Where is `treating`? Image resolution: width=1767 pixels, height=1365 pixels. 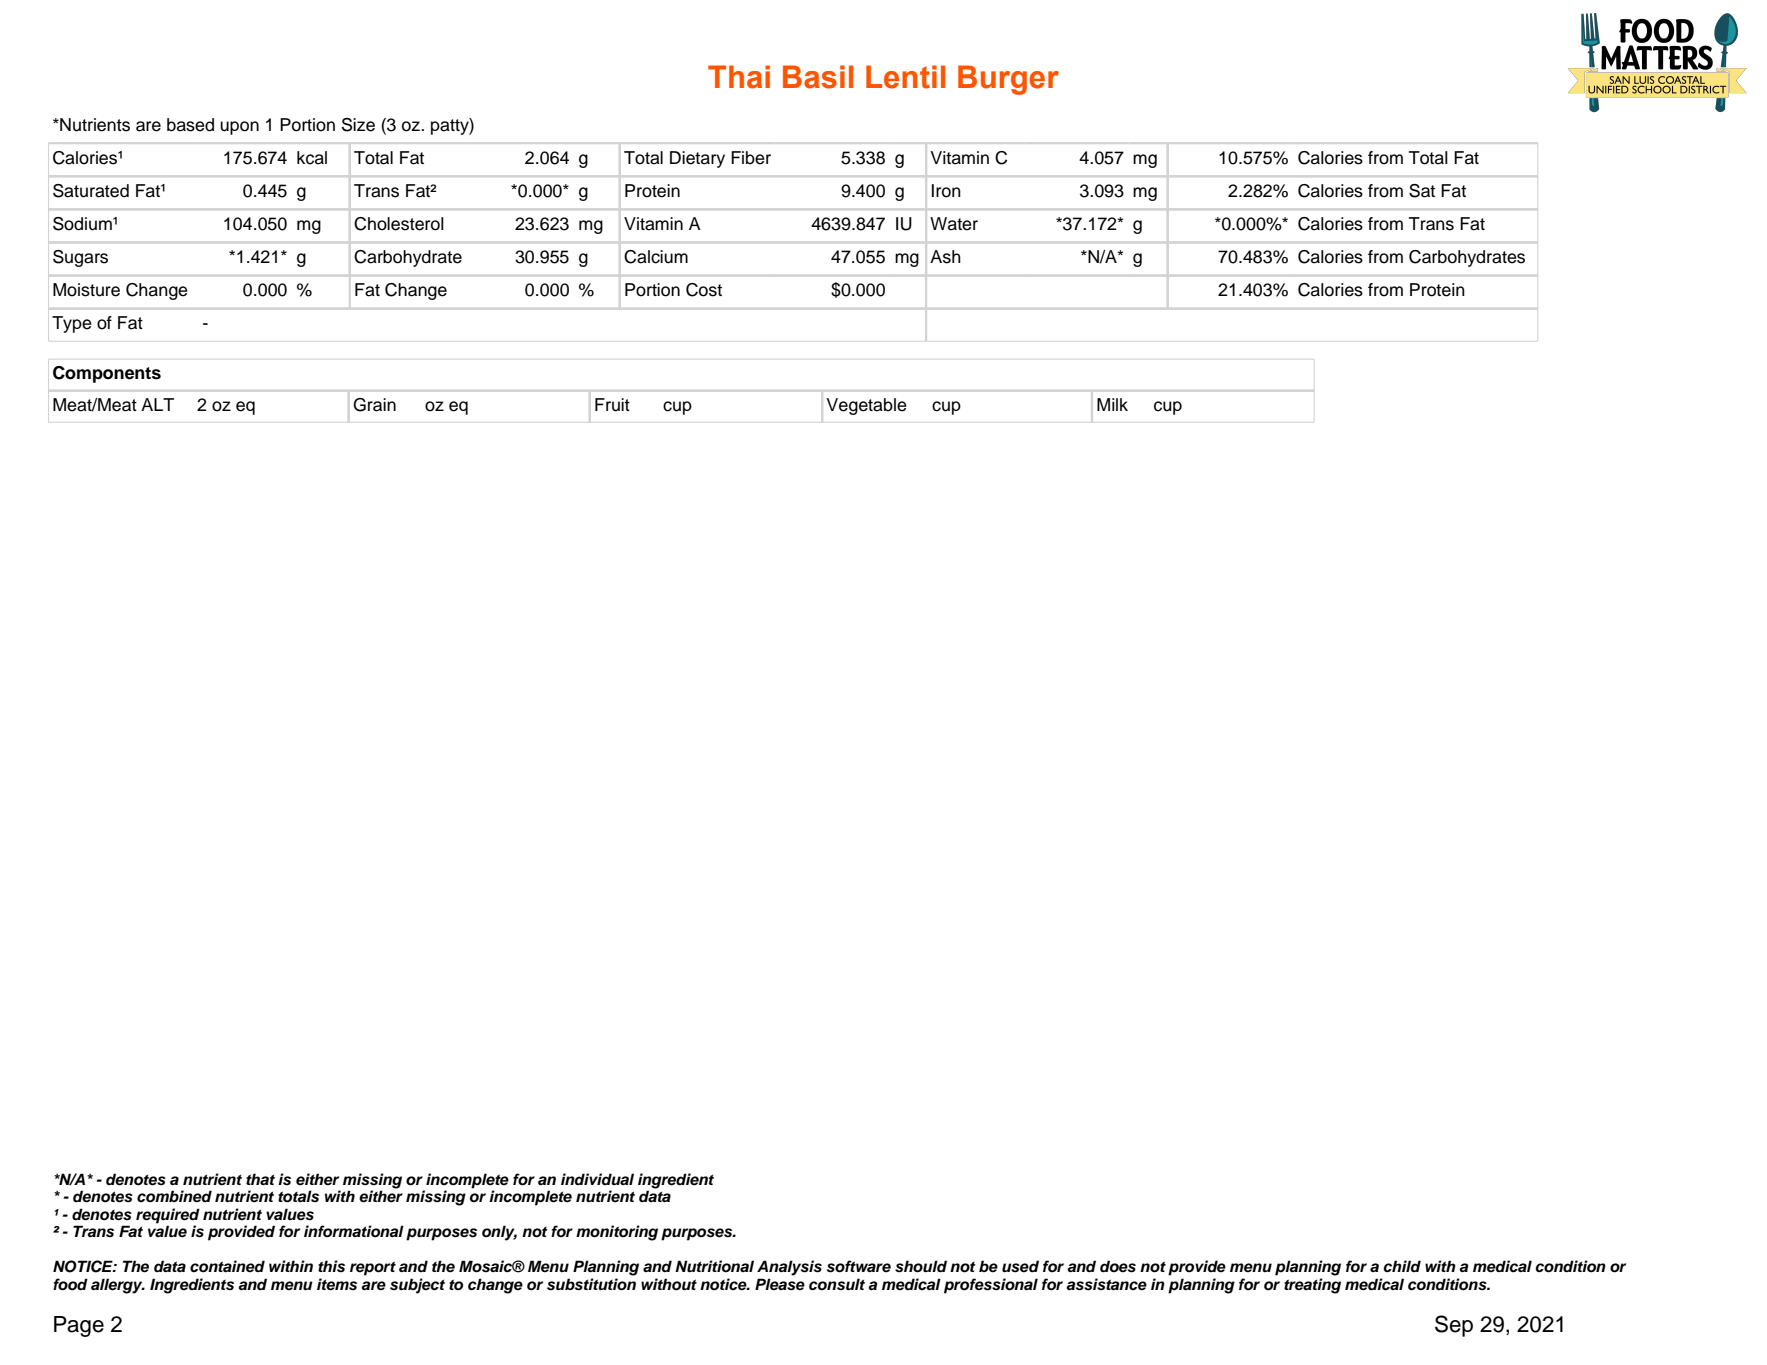
treating is located at coordinates (1312, 1286).
